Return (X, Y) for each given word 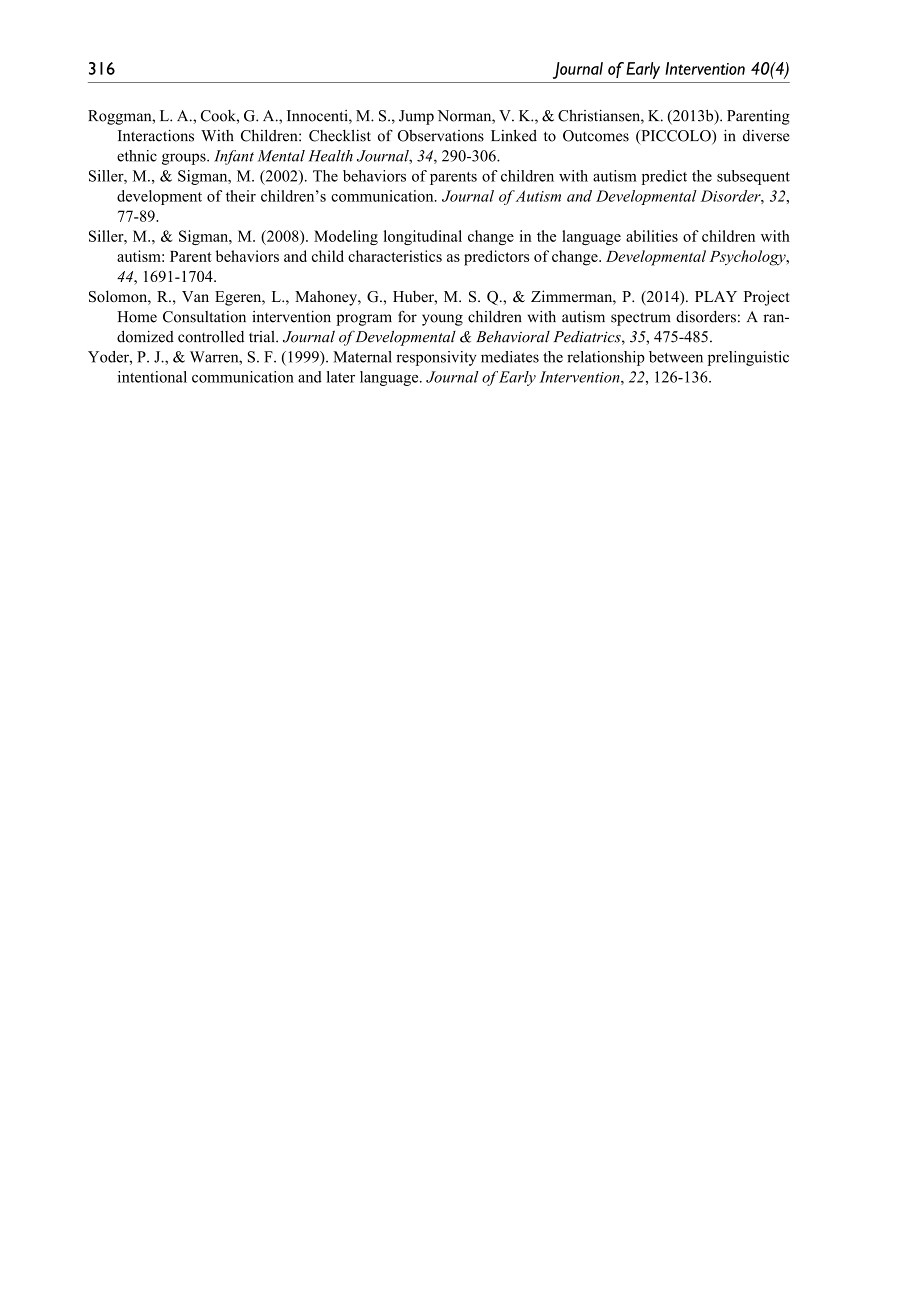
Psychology (748, 258)
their (241, 196)
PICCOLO (676, 137)
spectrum (641, 319)
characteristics (395, 256)
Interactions (156, 136)
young (442, 320)
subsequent (753, 177)
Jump (416, 117)
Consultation (204, 317)
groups (185, 159)
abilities (652, 236)
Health (330, 156)
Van (195, 296)
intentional (152, 377)
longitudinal (423, 237)
